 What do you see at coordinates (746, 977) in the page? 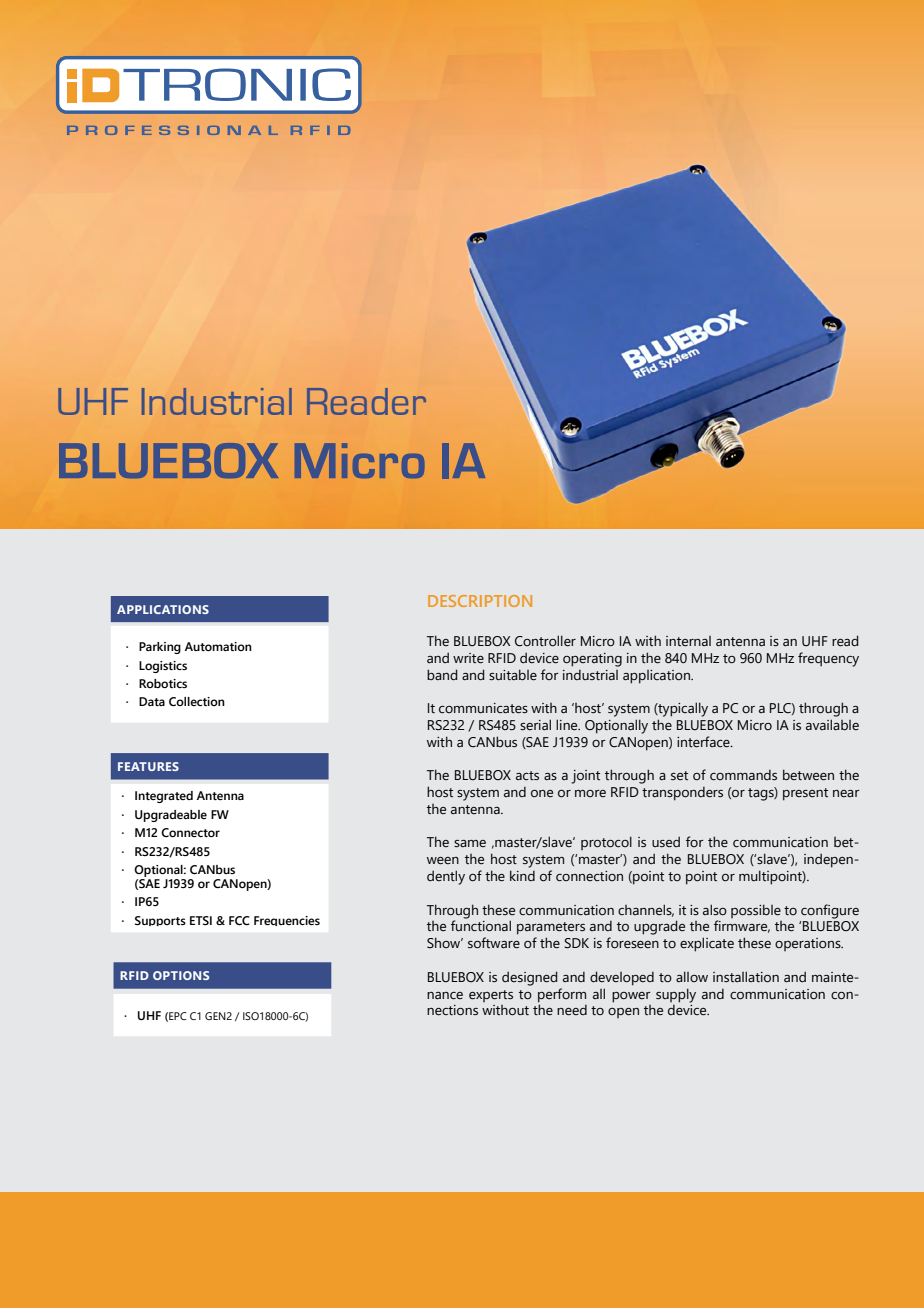
I see `installation` at bounding box center [746, 977].
